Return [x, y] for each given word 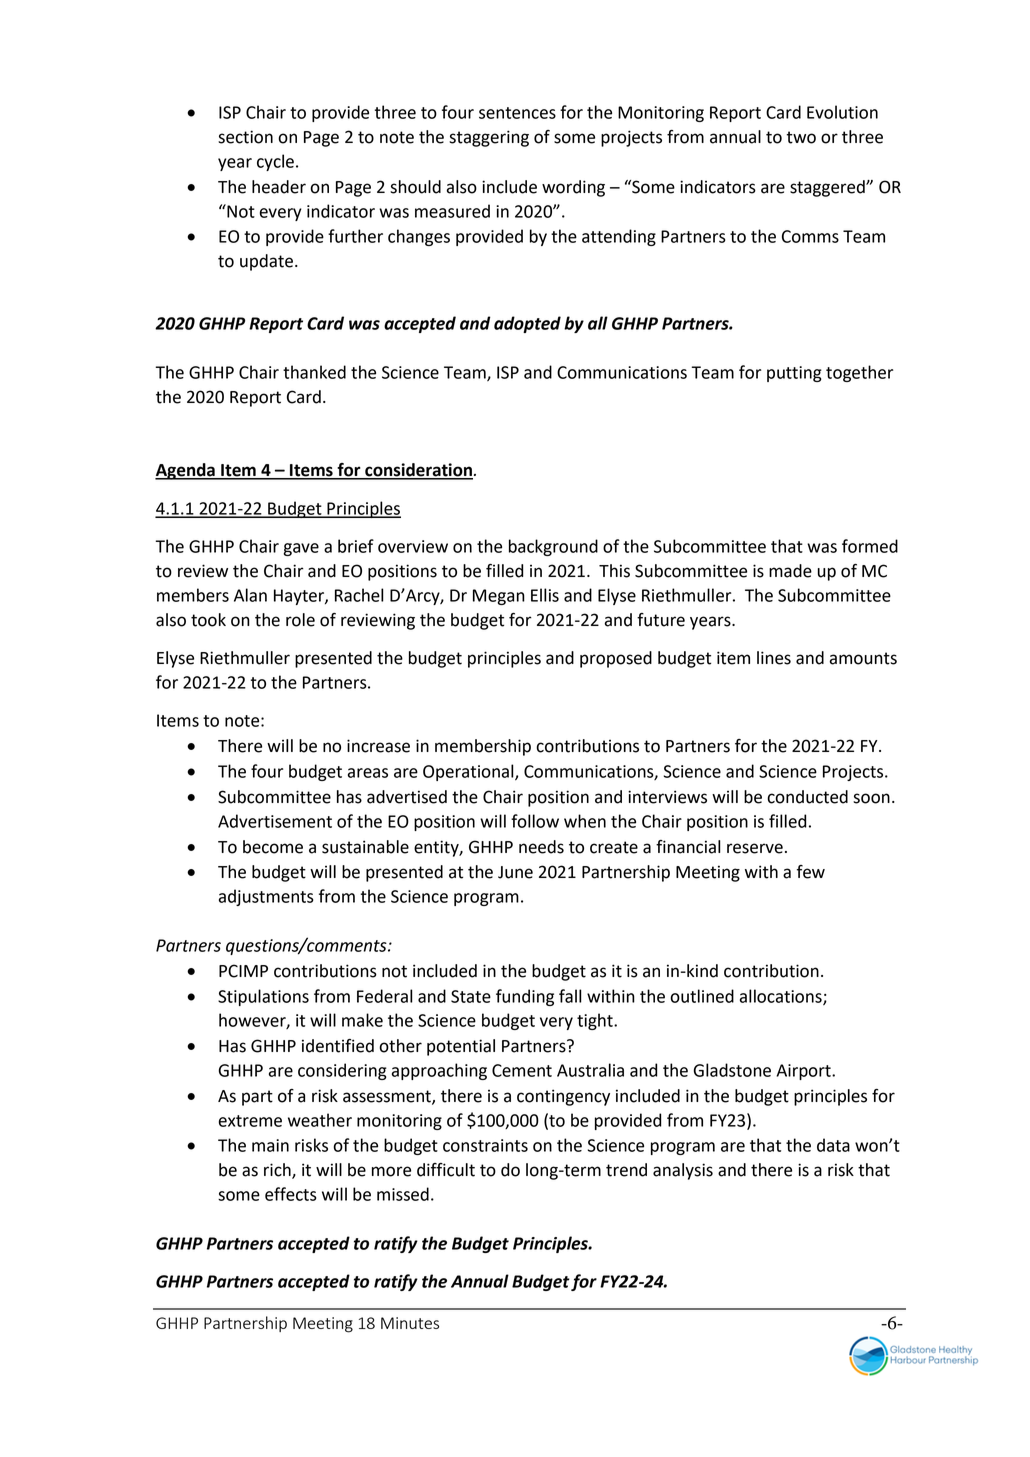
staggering [489, 138]
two [801, 137]
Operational [469, 772]
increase [378, 746]
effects [291, 1194]
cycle [275, 162]
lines [774, 658]
